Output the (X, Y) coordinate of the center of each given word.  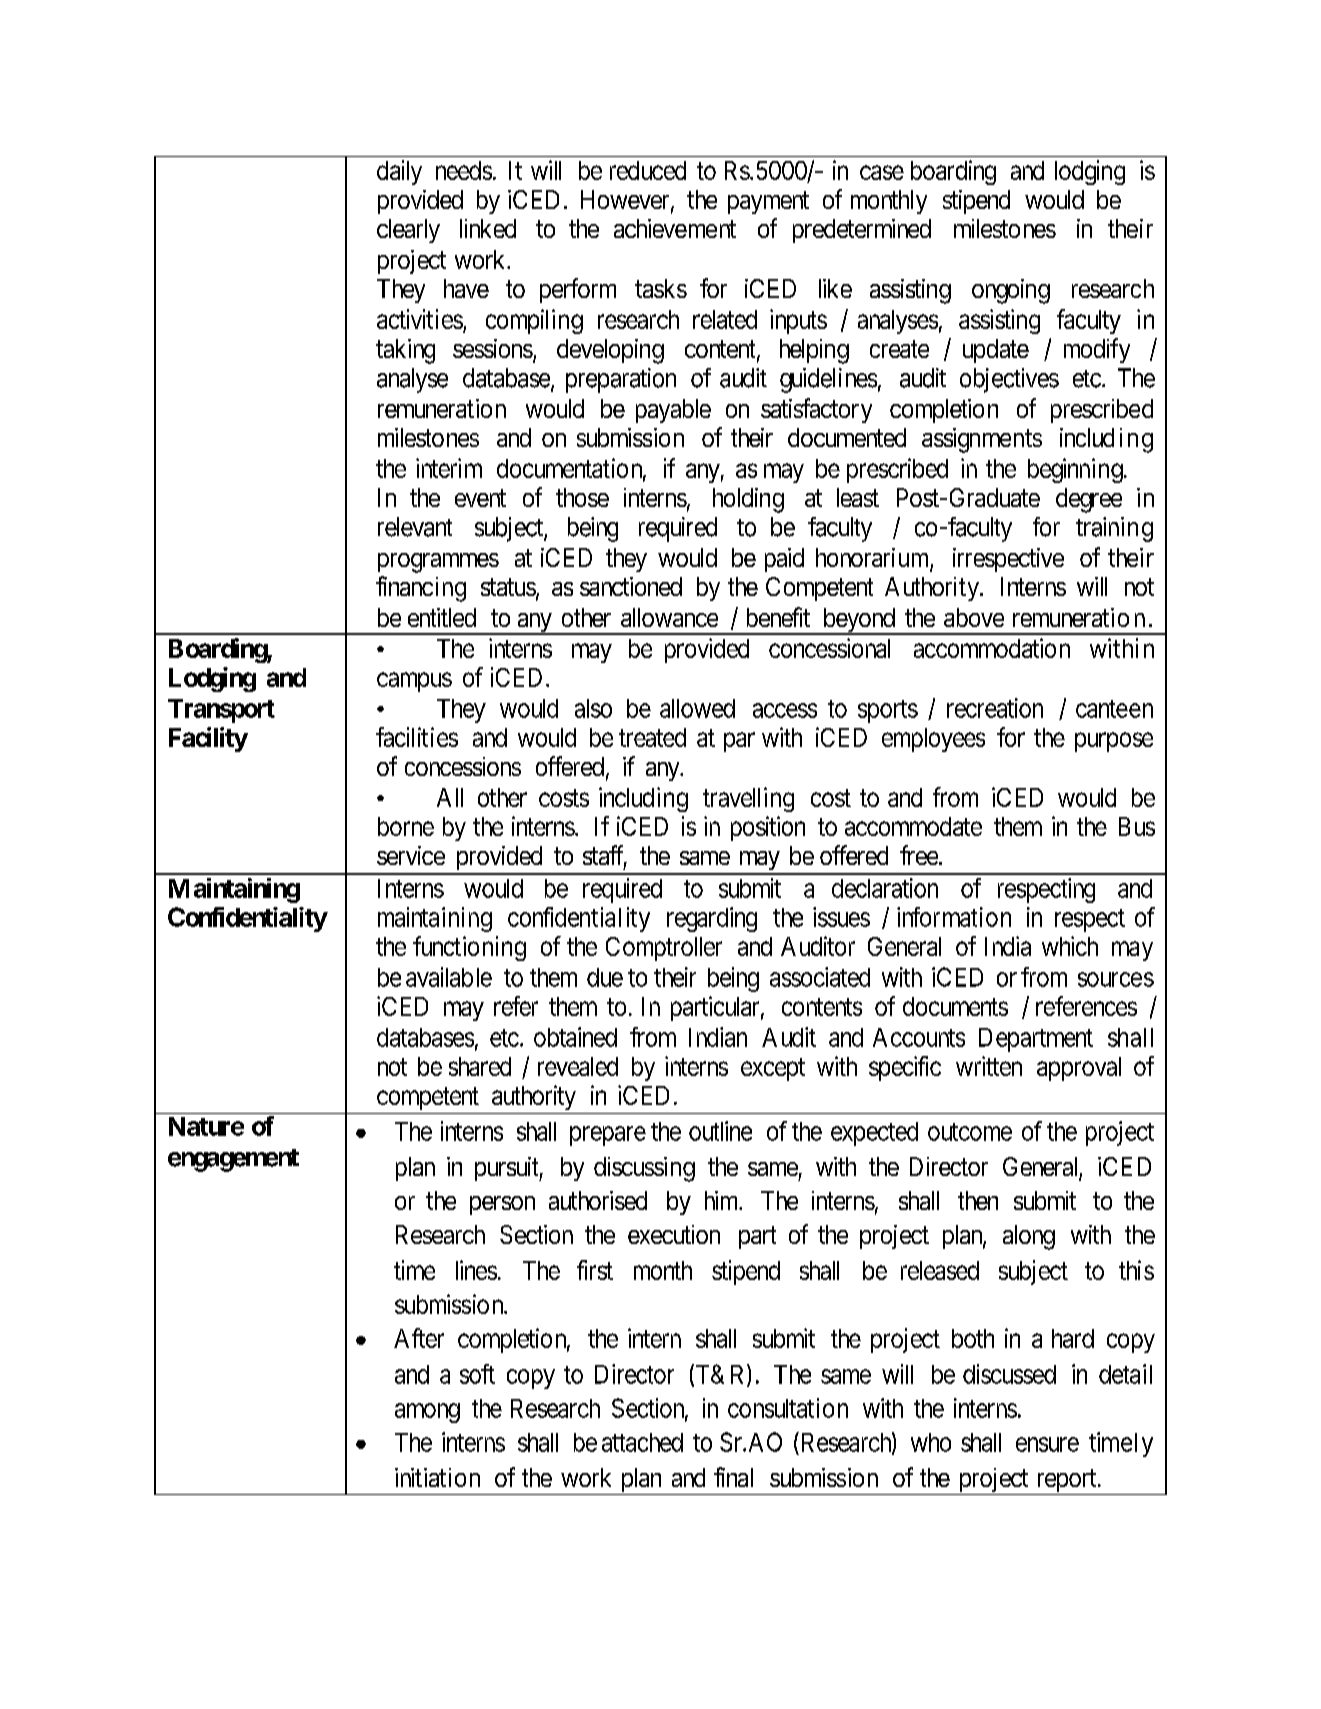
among (427, 1413)
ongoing (1011, 291)
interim (449, 468)
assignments (982, 440)
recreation (995, 708)
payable (673, 411)
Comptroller (664, 949)
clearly (408, 231)
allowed (697, 708)
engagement (233, 1160)
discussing (644, 1169)
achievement (675, 228)
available (449, 977)
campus (414, 682)
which (1070, 946)
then (978, 1200)
